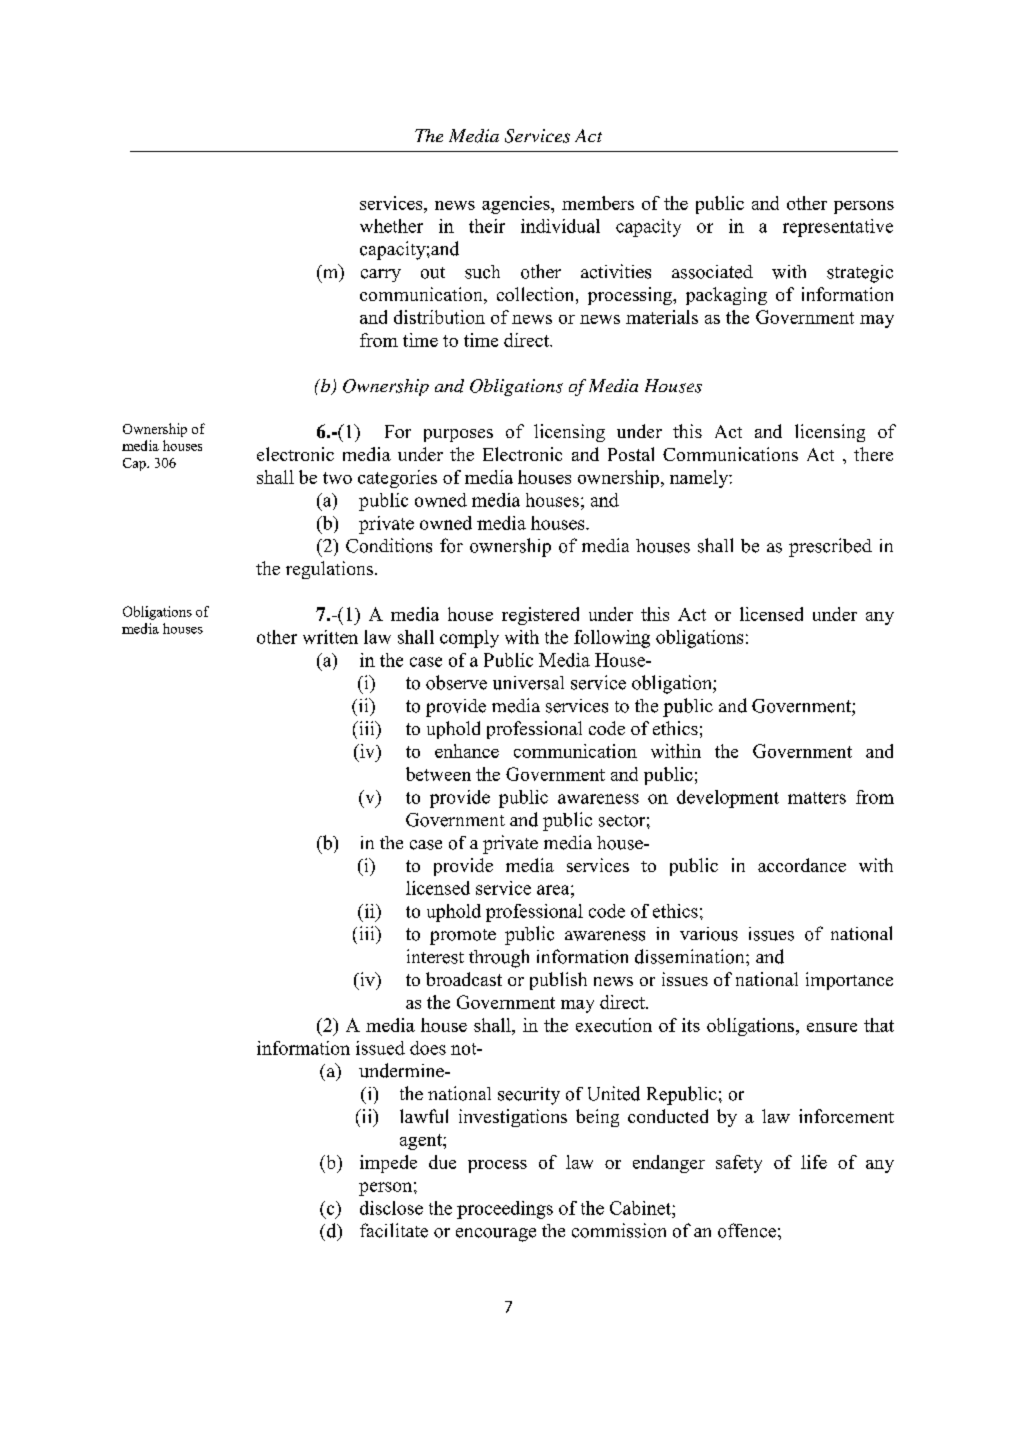 This screenshot has height=1440, width=1018. I want to click on matters, so click(817, 798).
